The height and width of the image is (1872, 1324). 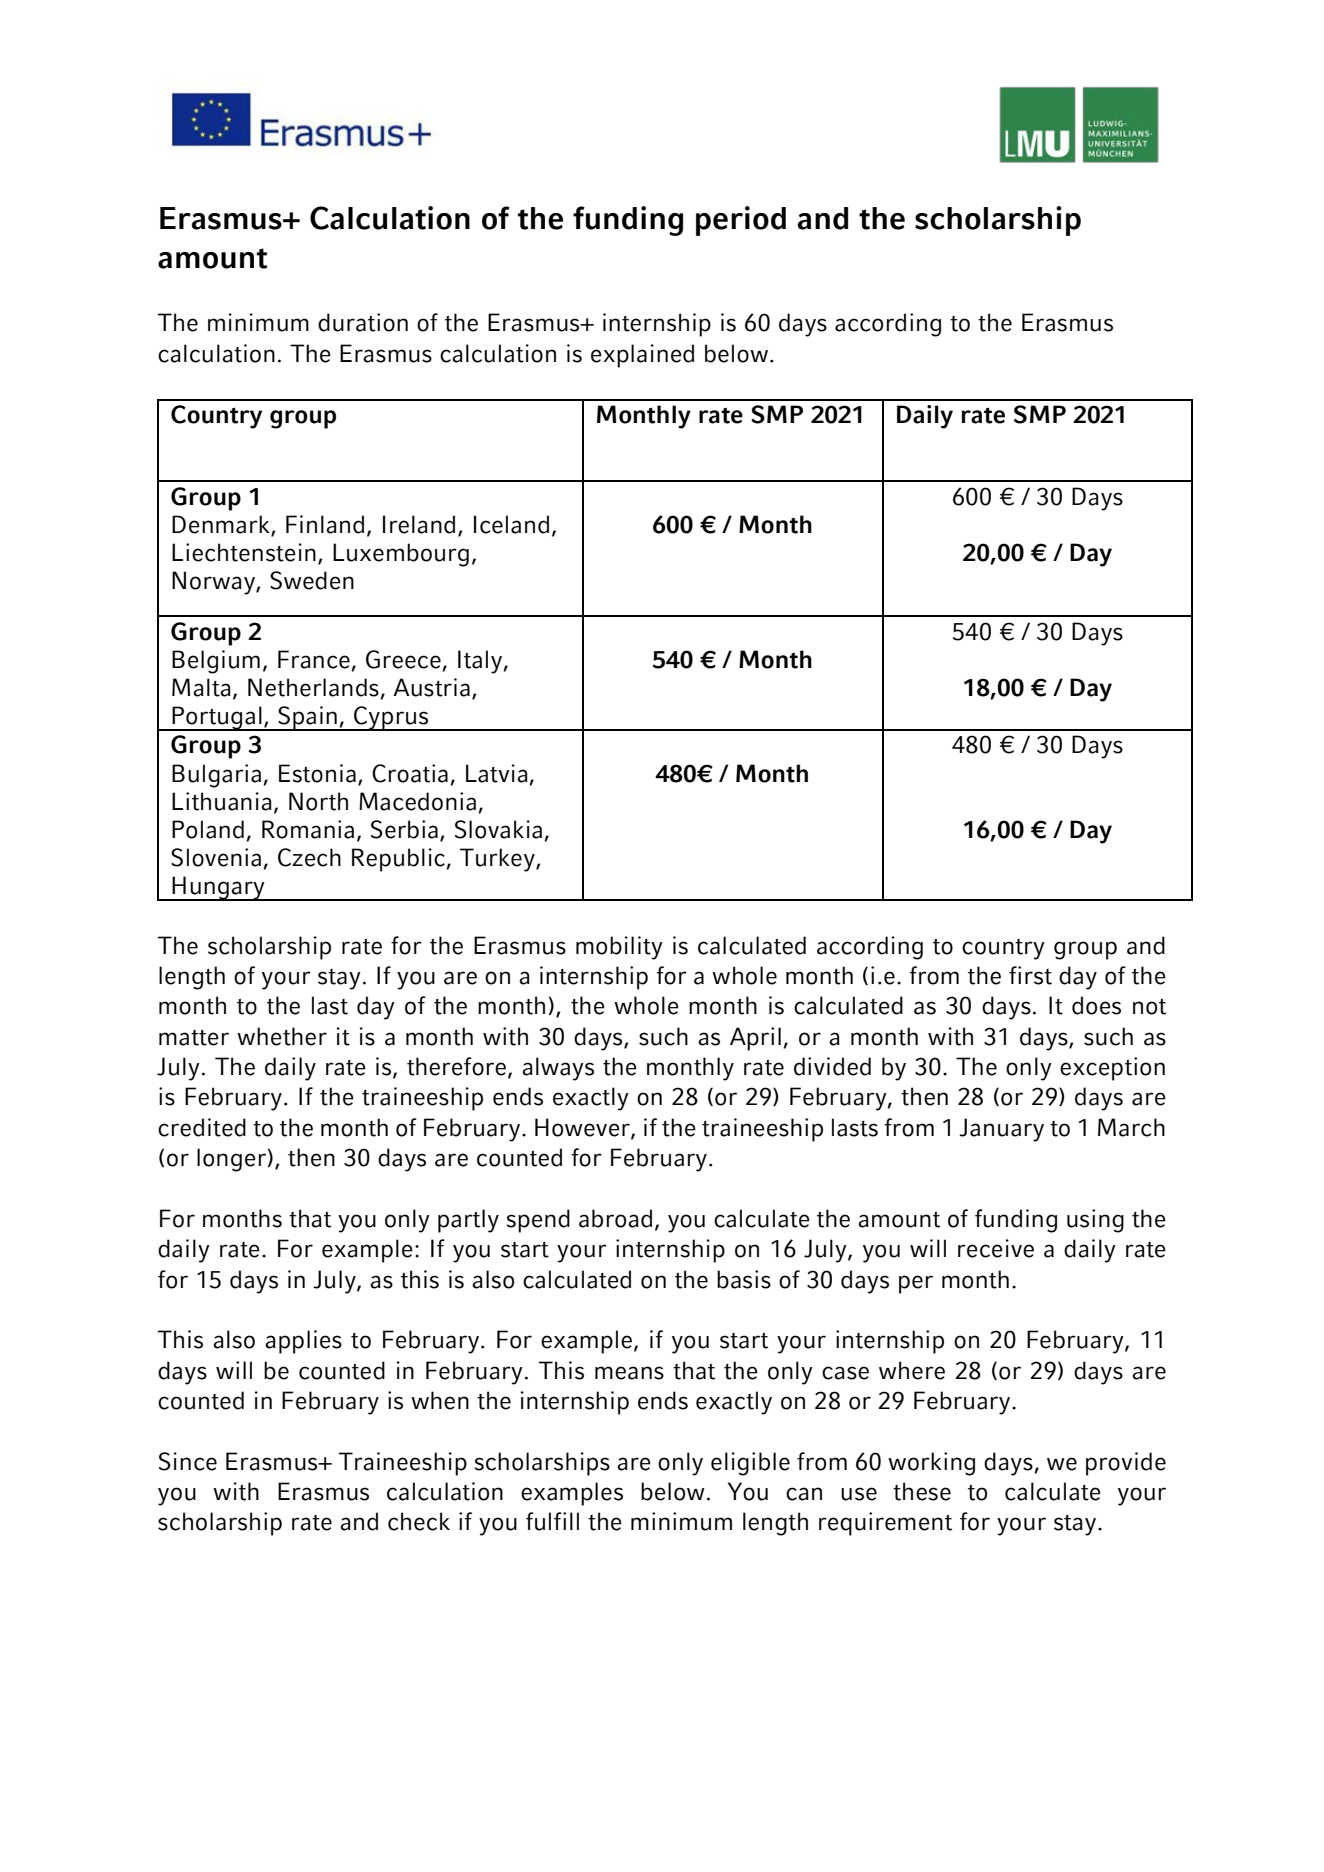 What do you see at coordinates (202, 1127) in the image?
I see `credited` at bounding box center [202, 1127].
